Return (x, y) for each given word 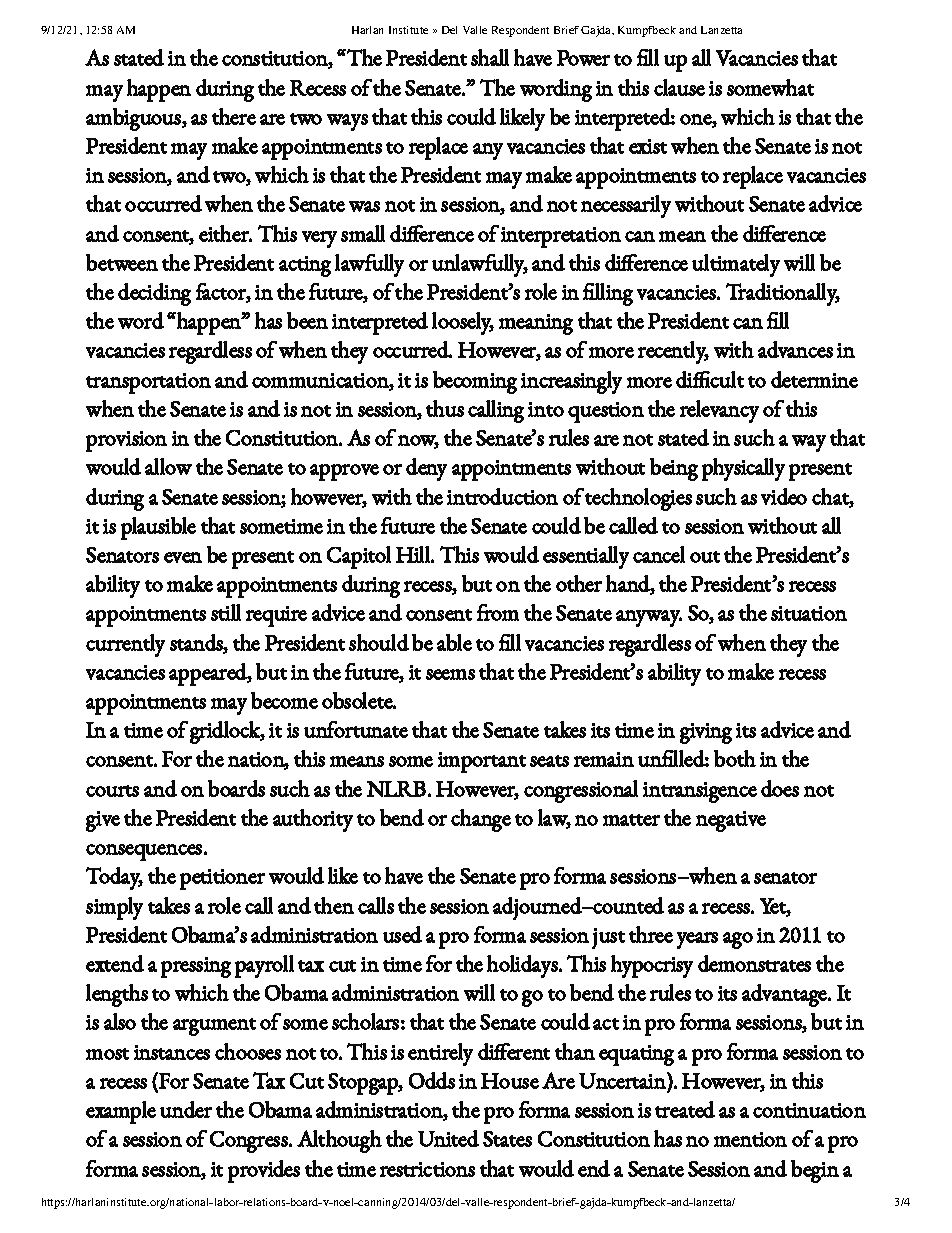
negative (731, 821)
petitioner (222, 879)
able (454, 642)
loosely (463, 323)
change (481, 820)
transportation (148, 383)
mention (750, 1139)
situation (809, 613)
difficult (710, 379)
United (448, 1138)
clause (679, 87)
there (234, 116)
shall (490, 57)
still (226, 612)
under (186, 1109)
